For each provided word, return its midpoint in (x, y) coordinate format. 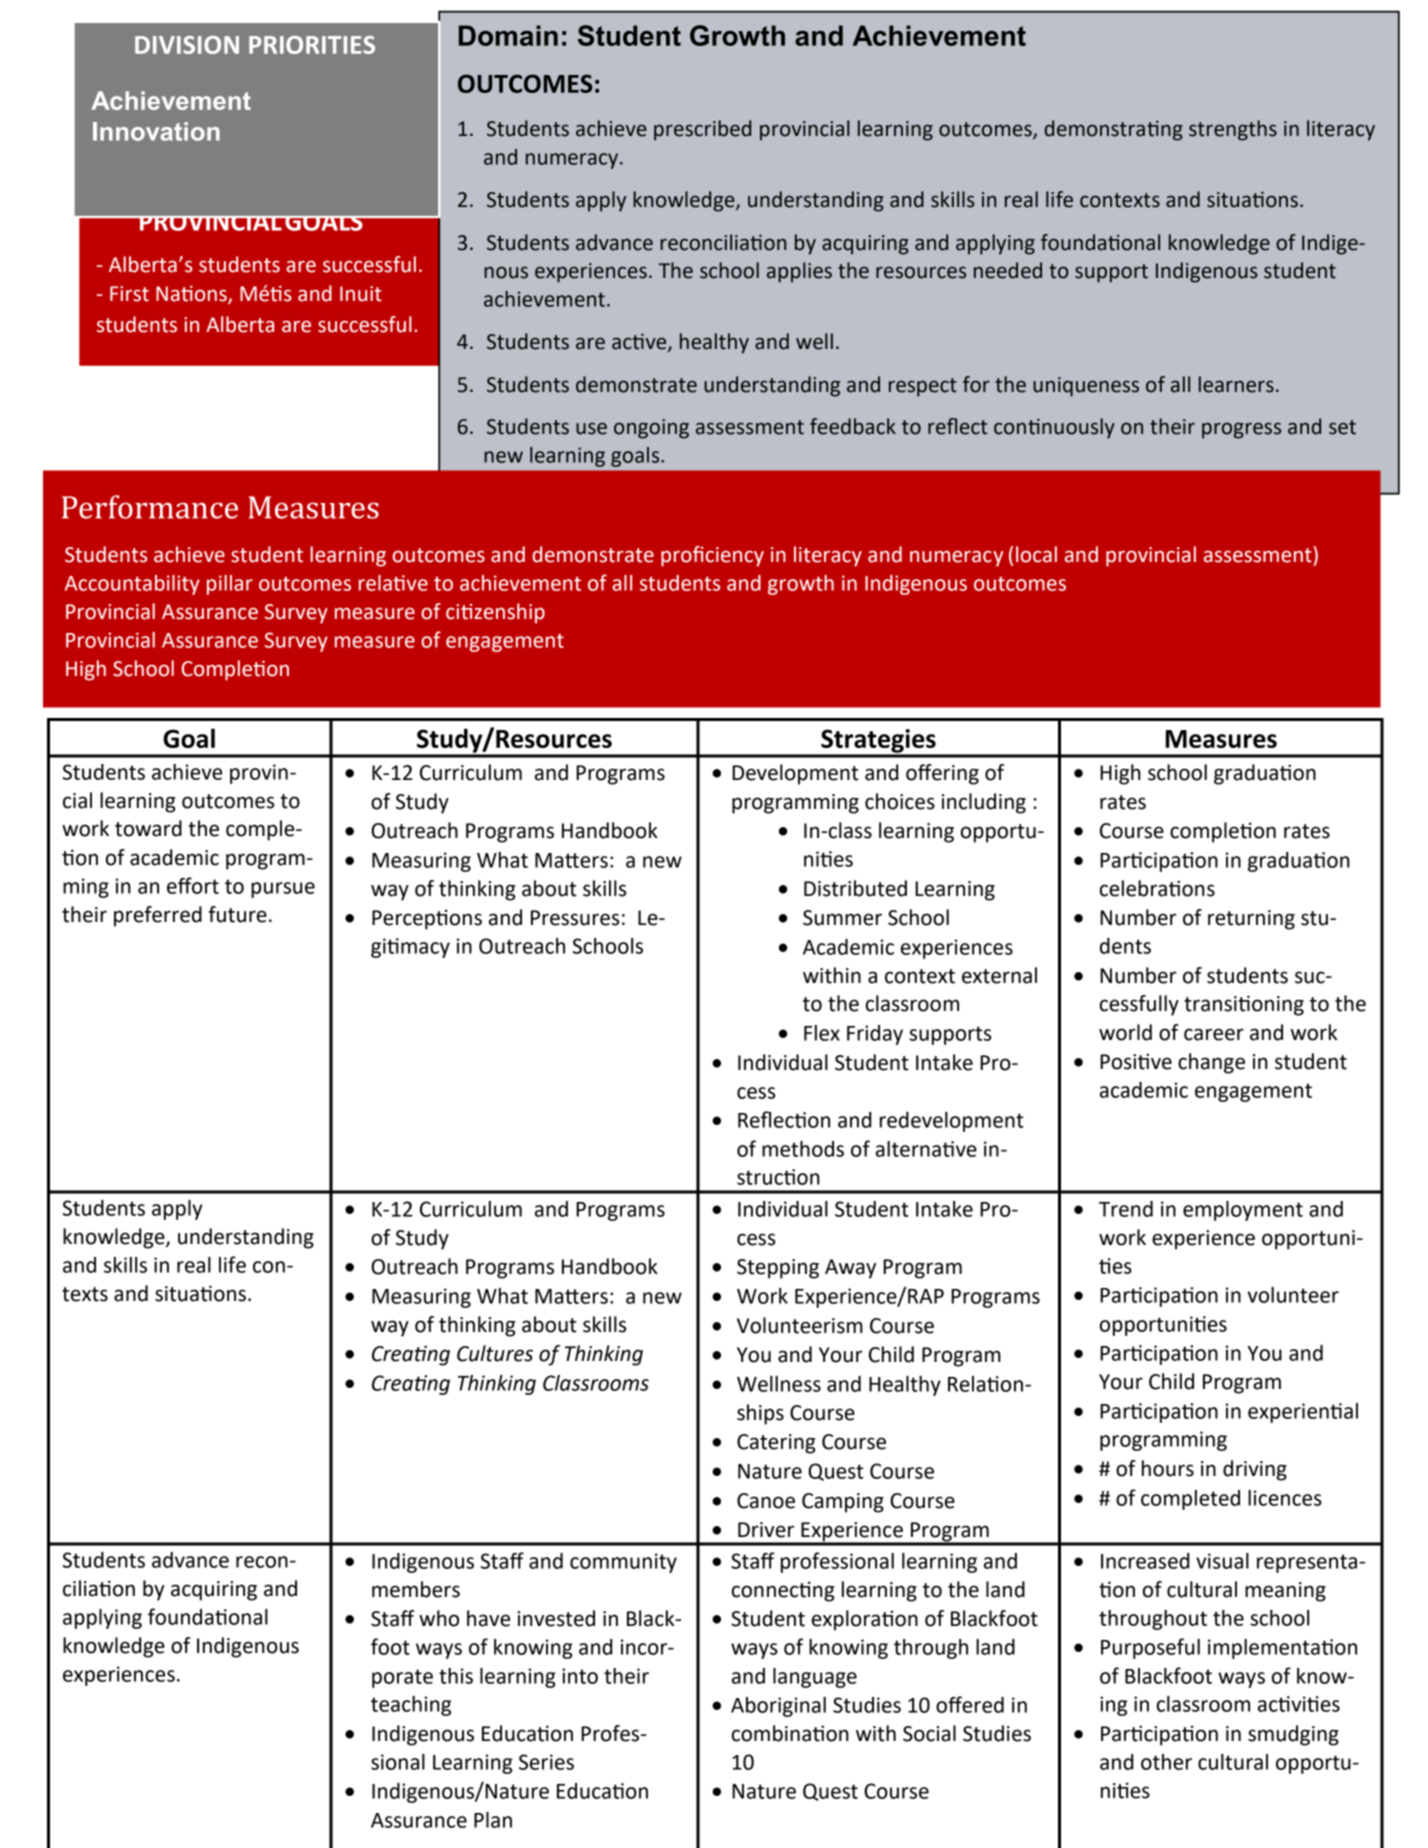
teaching (411, 1706)
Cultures (495, 1353)
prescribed (702, 130)
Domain (508, 35)
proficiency (712, 556)
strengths (1233, 130)
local (1036, 554)
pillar (230, 585)
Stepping (778, 1269)
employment (1243, 1211)
